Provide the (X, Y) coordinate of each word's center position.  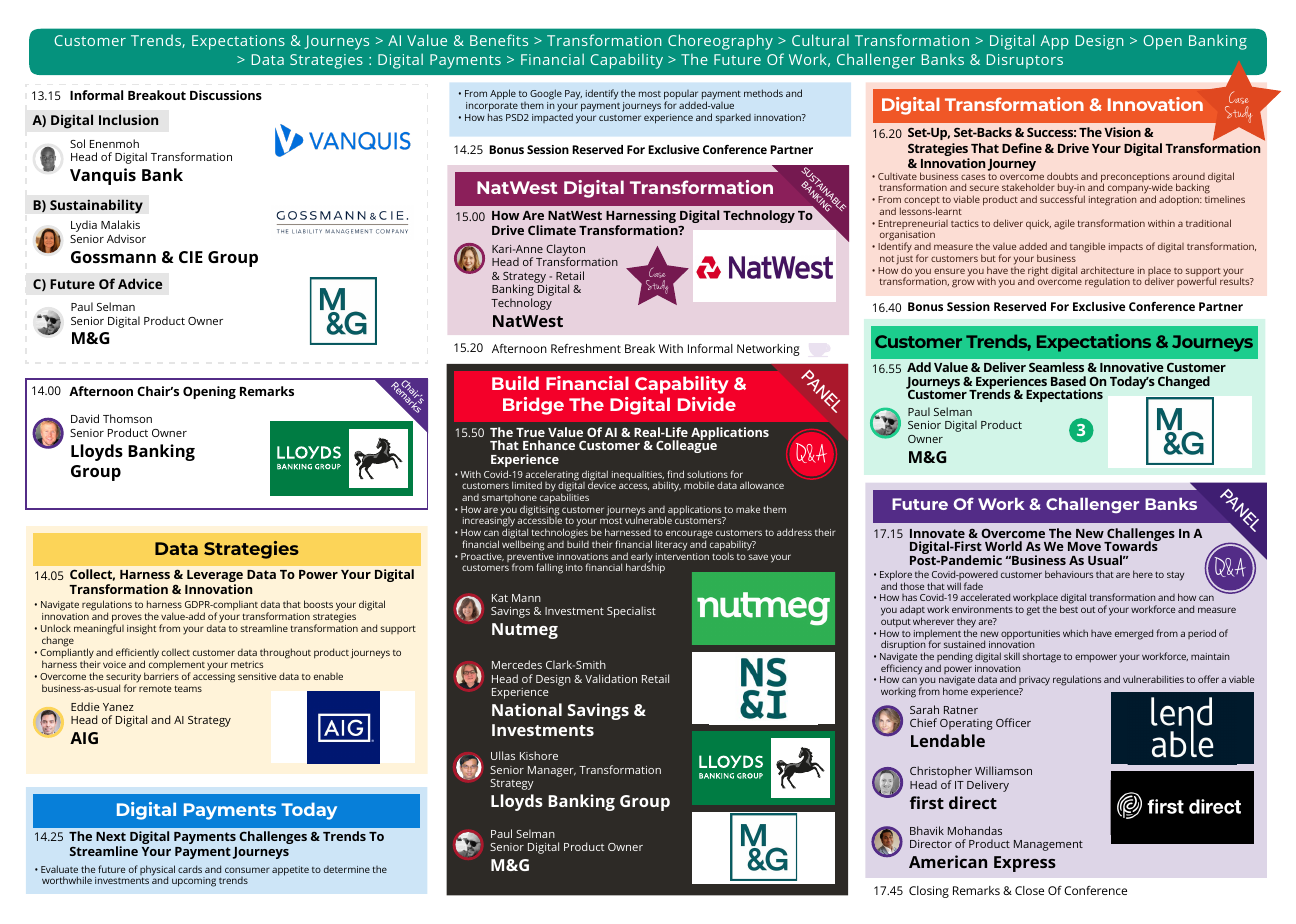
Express (1025, 864)
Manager (552, 771)
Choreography (720, 42)
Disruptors (1025, 61)
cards (190, 869)
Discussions (226, 95)
